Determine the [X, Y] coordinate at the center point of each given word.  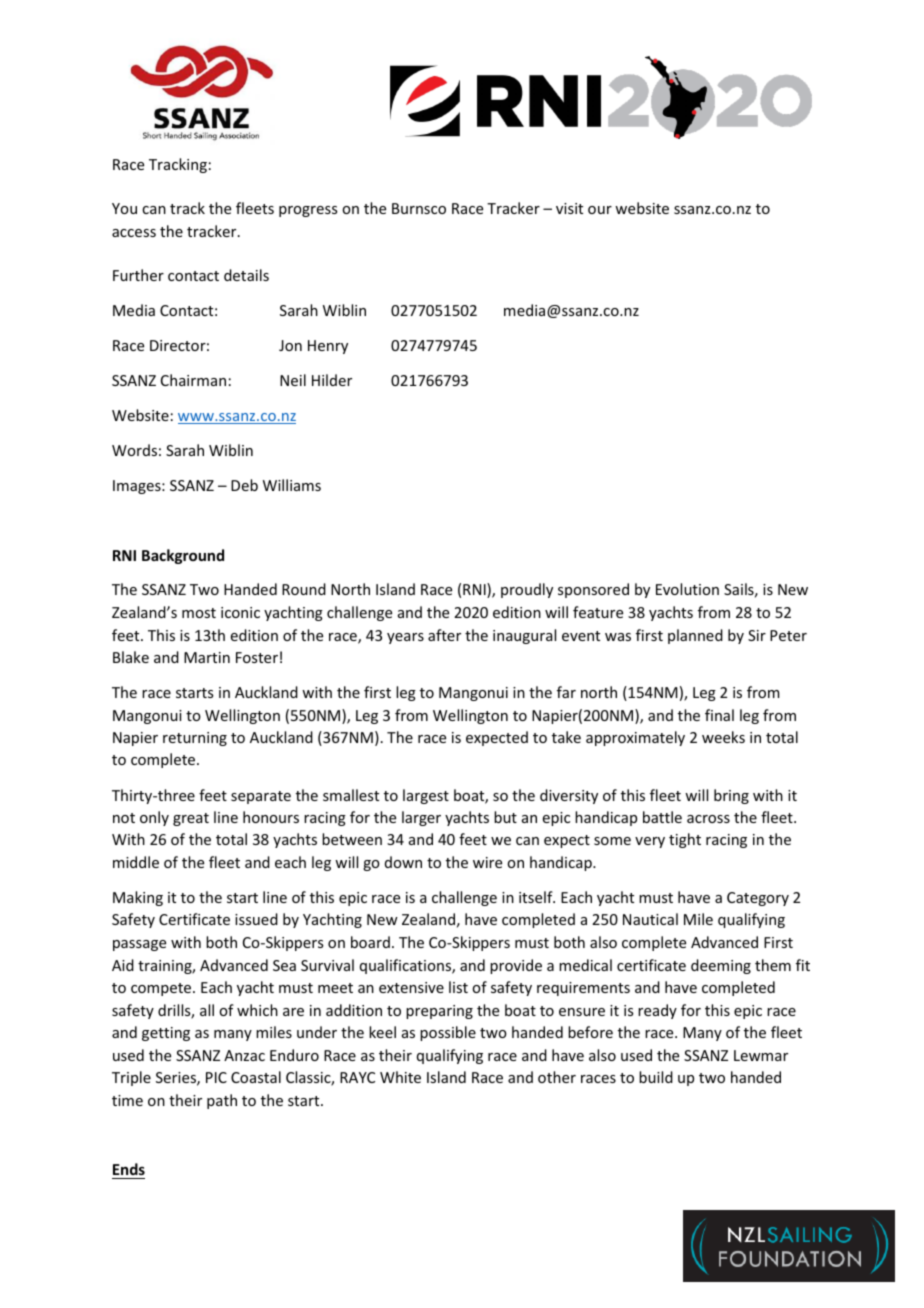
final [719, 715]
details [246, 275]
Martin [207, 657]
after [444, 635]
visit [569, 208]
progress [308, 211]
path [222, 1101]
